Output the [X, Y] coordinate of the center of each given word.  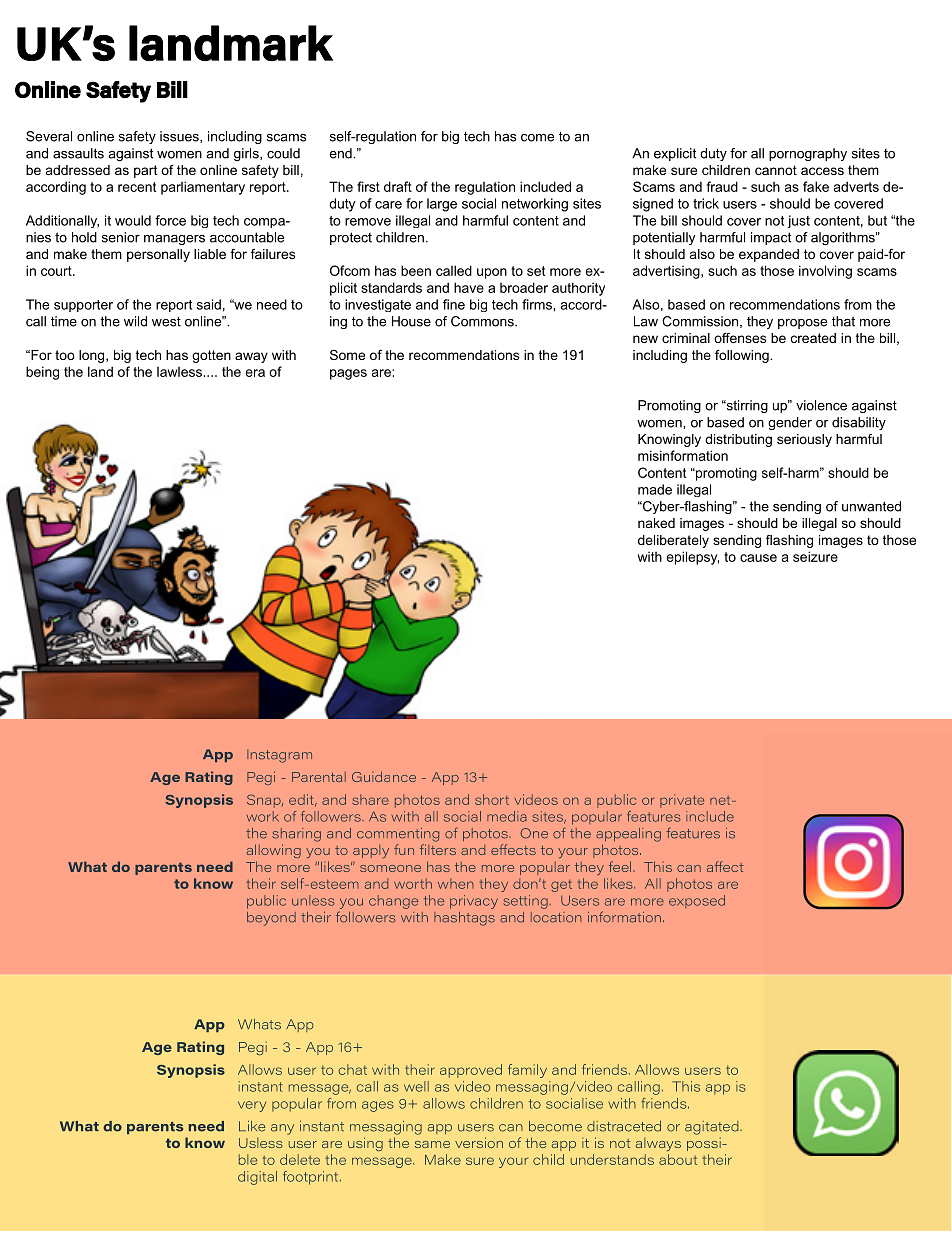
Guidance [384, 776]
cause [758, 558]
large [442, 205]
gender [790, 423]
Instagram [279, 756]
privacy [474, 902]
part [146, 171]
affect [725, 866]
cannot [776, 170]
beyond [271, 919]
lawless [179, 372]
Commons [483, 321]
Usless [261, 1143]
